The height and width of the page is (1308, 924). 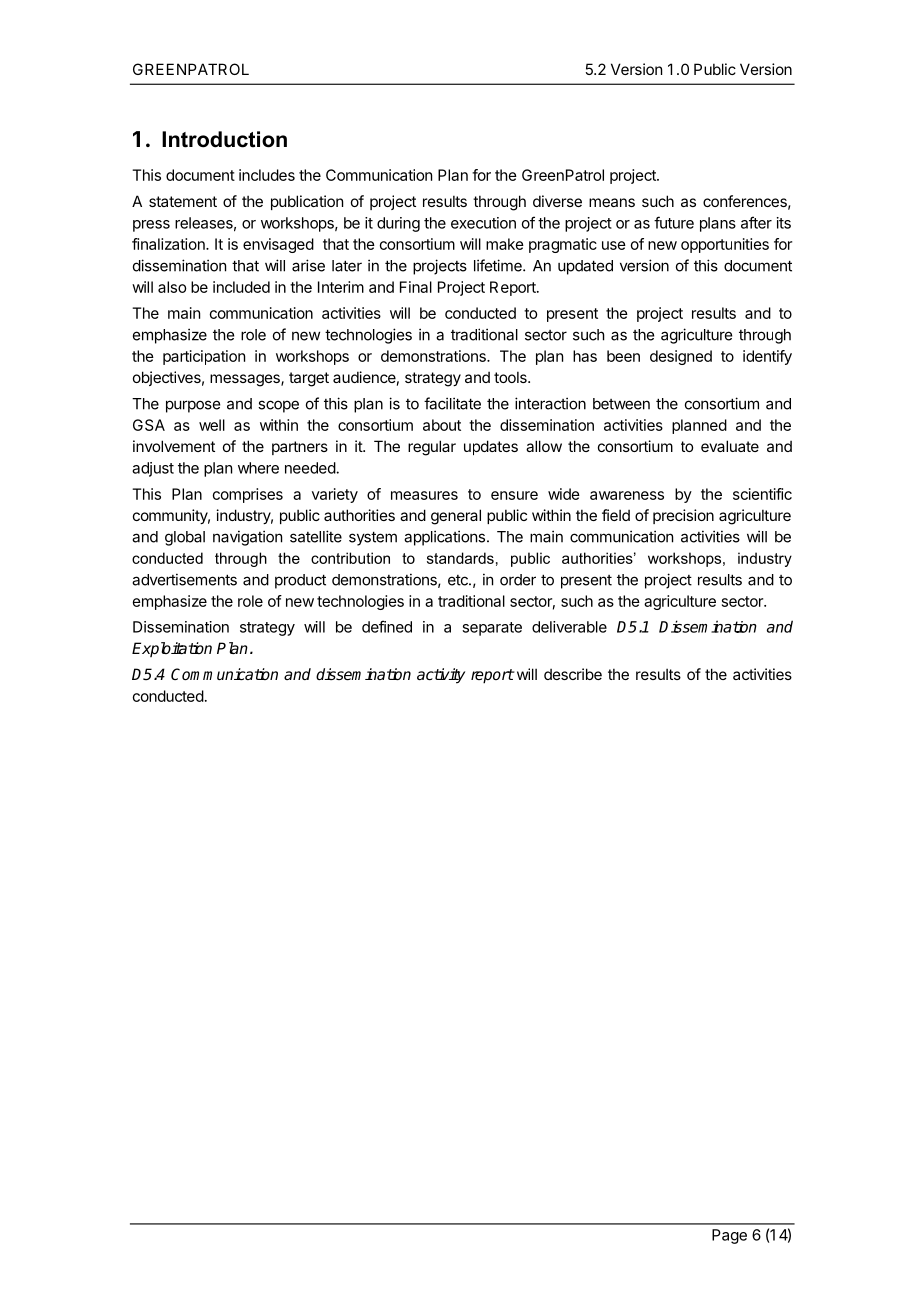 What do you see at coordinates (483, 223) in the page?
I see `execution` at bounding box center [483, 223].
